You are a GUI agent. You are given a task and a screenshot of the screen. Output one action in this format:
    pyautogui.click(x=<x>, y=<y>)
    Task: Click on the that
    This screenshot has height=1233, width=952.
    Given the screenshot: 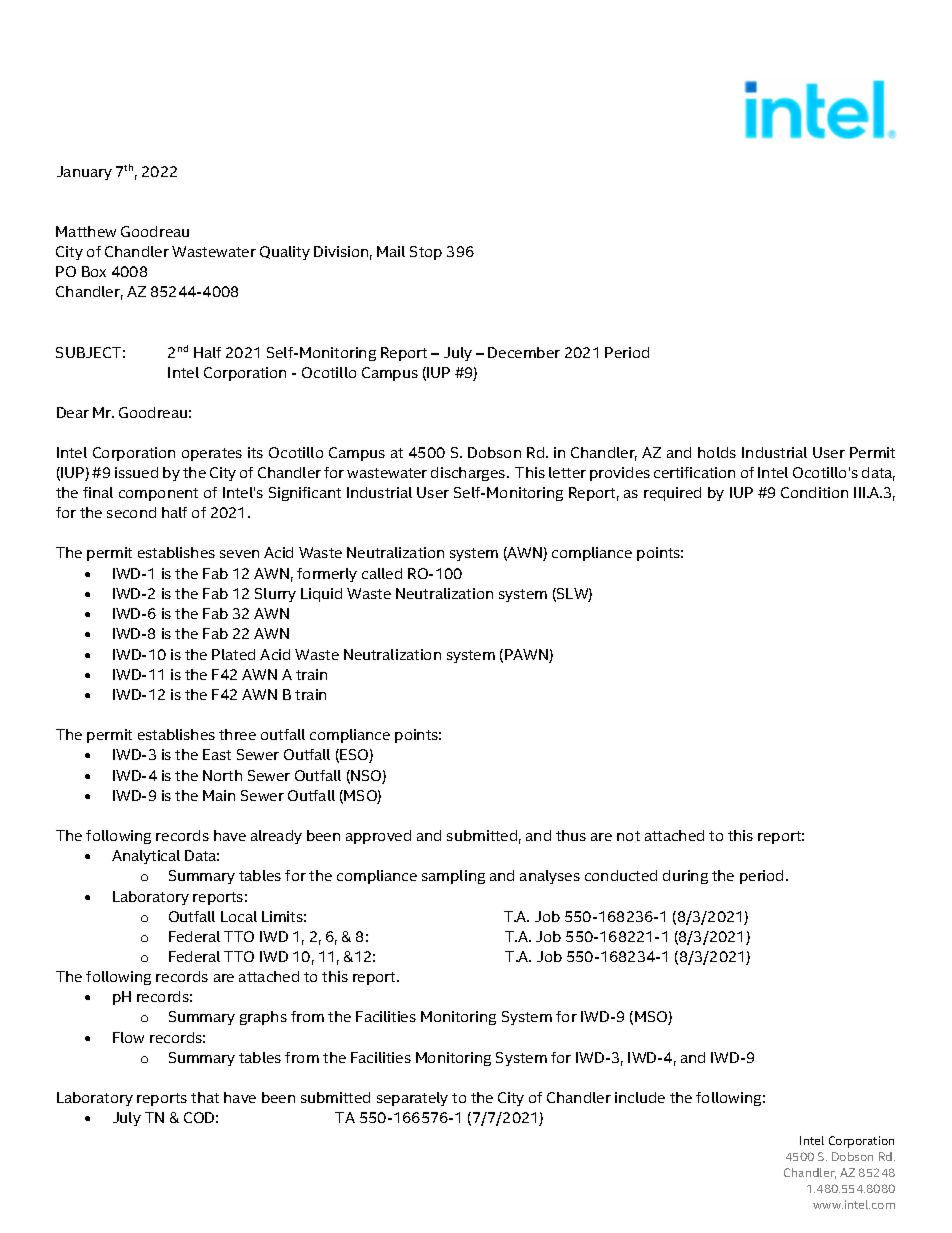 What is the action you would take?
    pyautogui.click(x=205, y=1097)
